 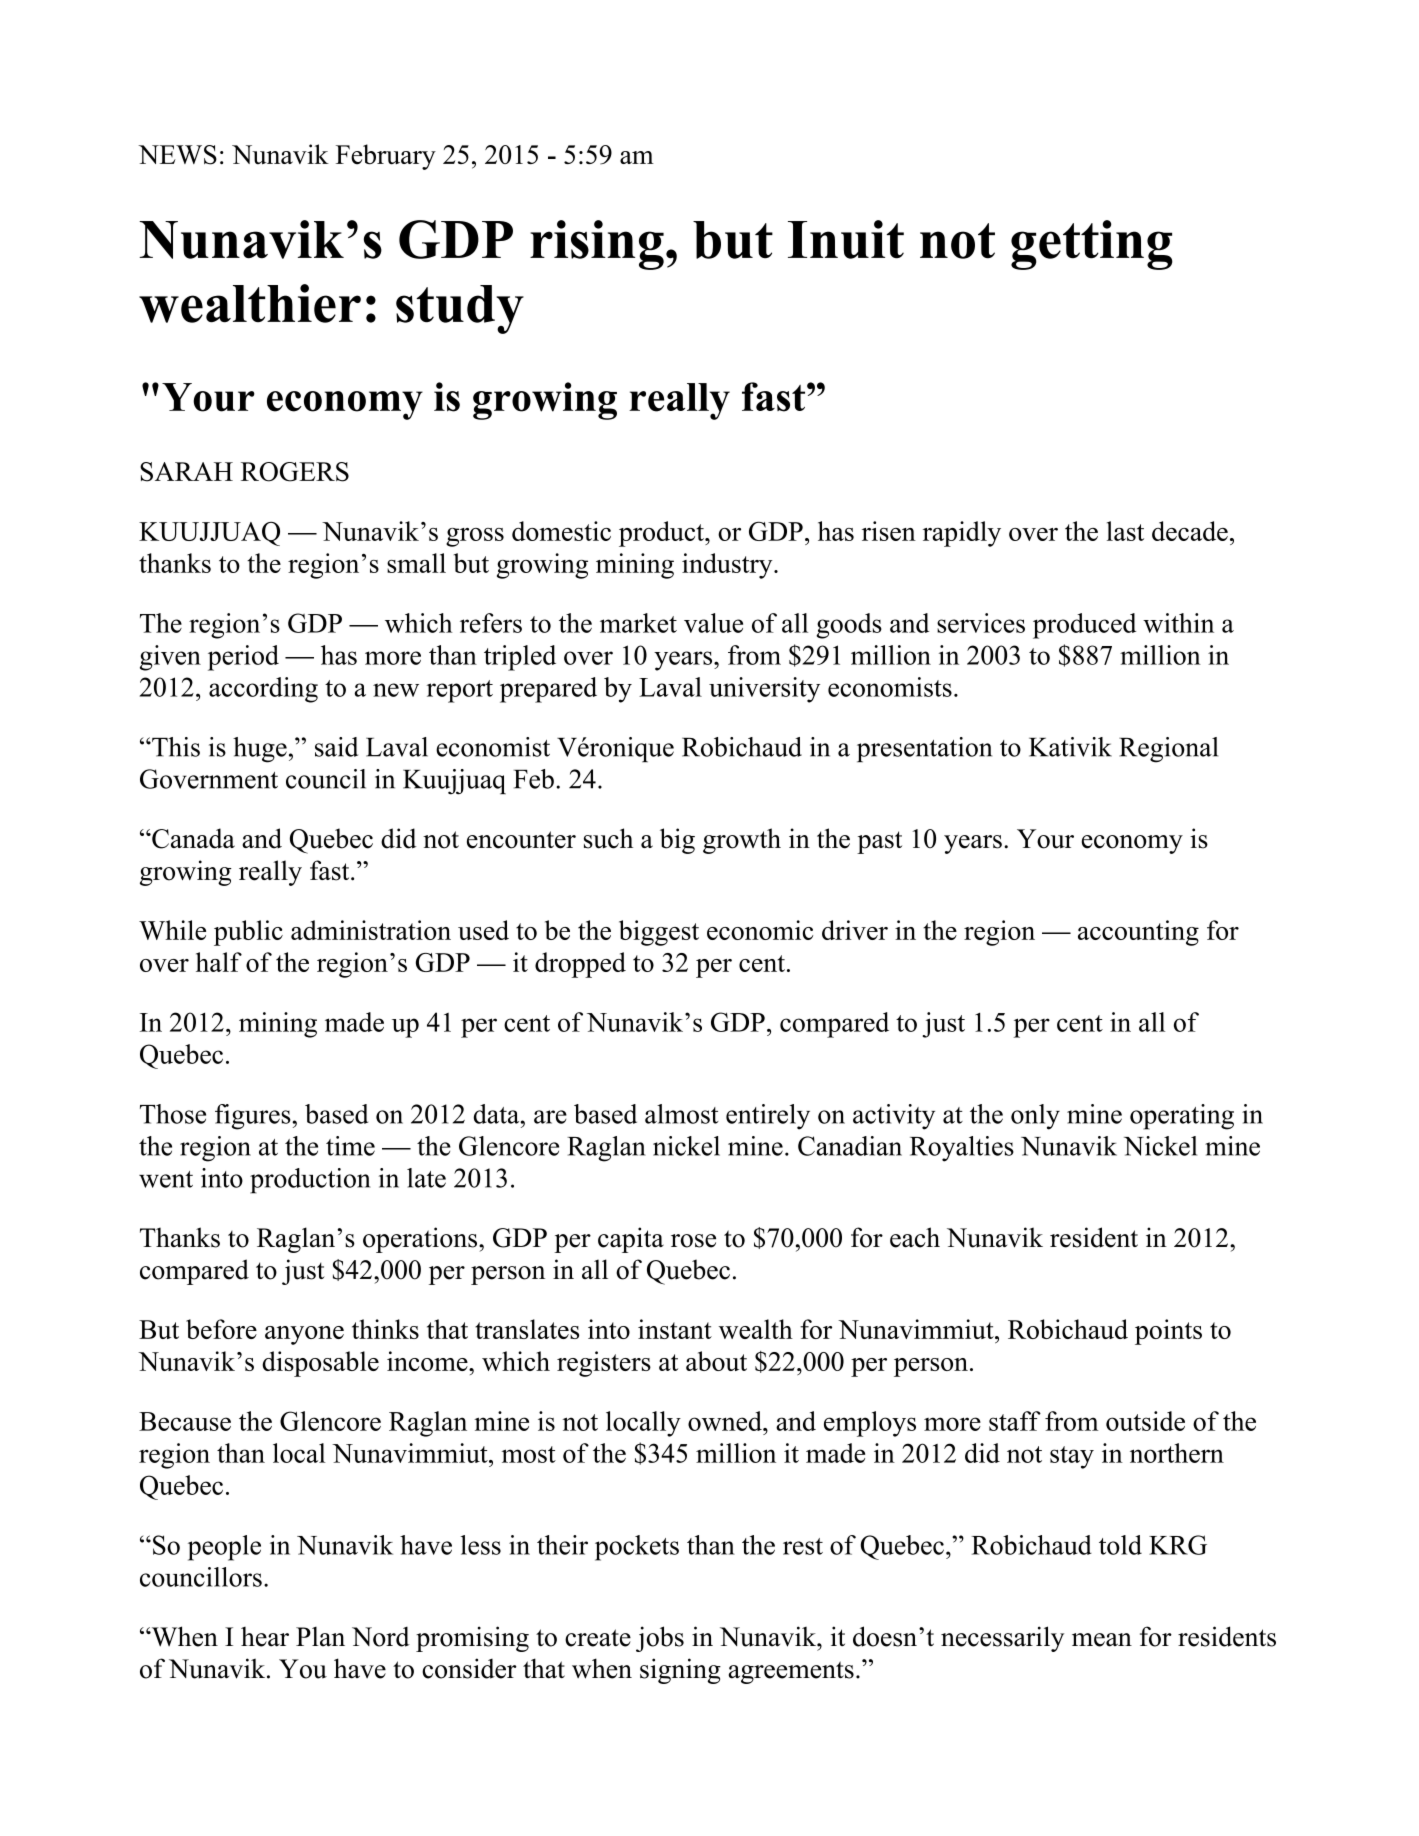 What do you see at coordinates (597, 245) in the image?
I see `rising` at bounding box center [597, 245].
